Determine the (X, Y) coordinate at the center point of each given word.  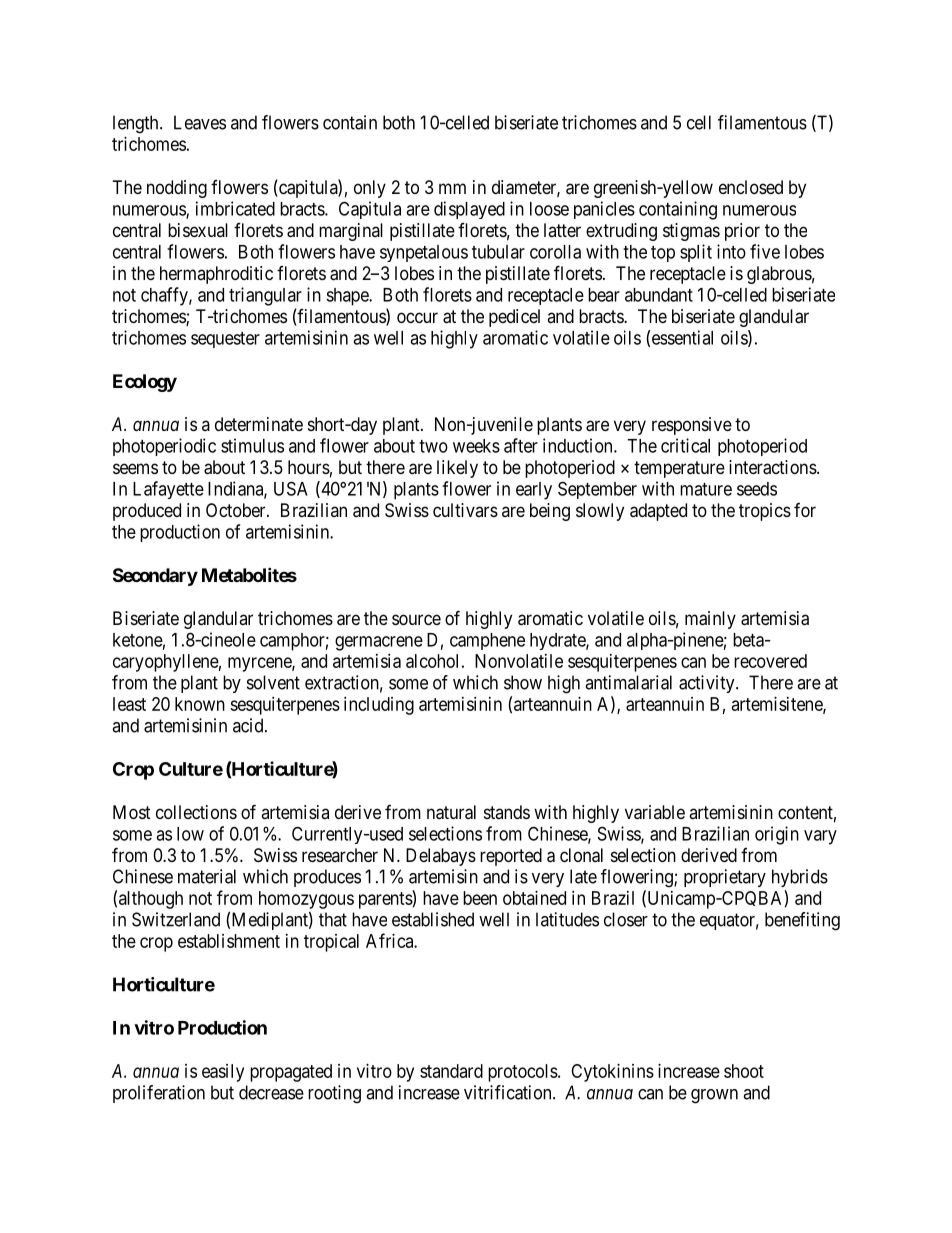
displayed (469, 210)
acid (249, 725)
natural (451, 812)
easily (223, 1073)
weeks (476, 446)
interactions (773, 467)
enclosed (751, 187)
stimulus (252, 445)
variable (655, 812)
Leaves (200, 122)
